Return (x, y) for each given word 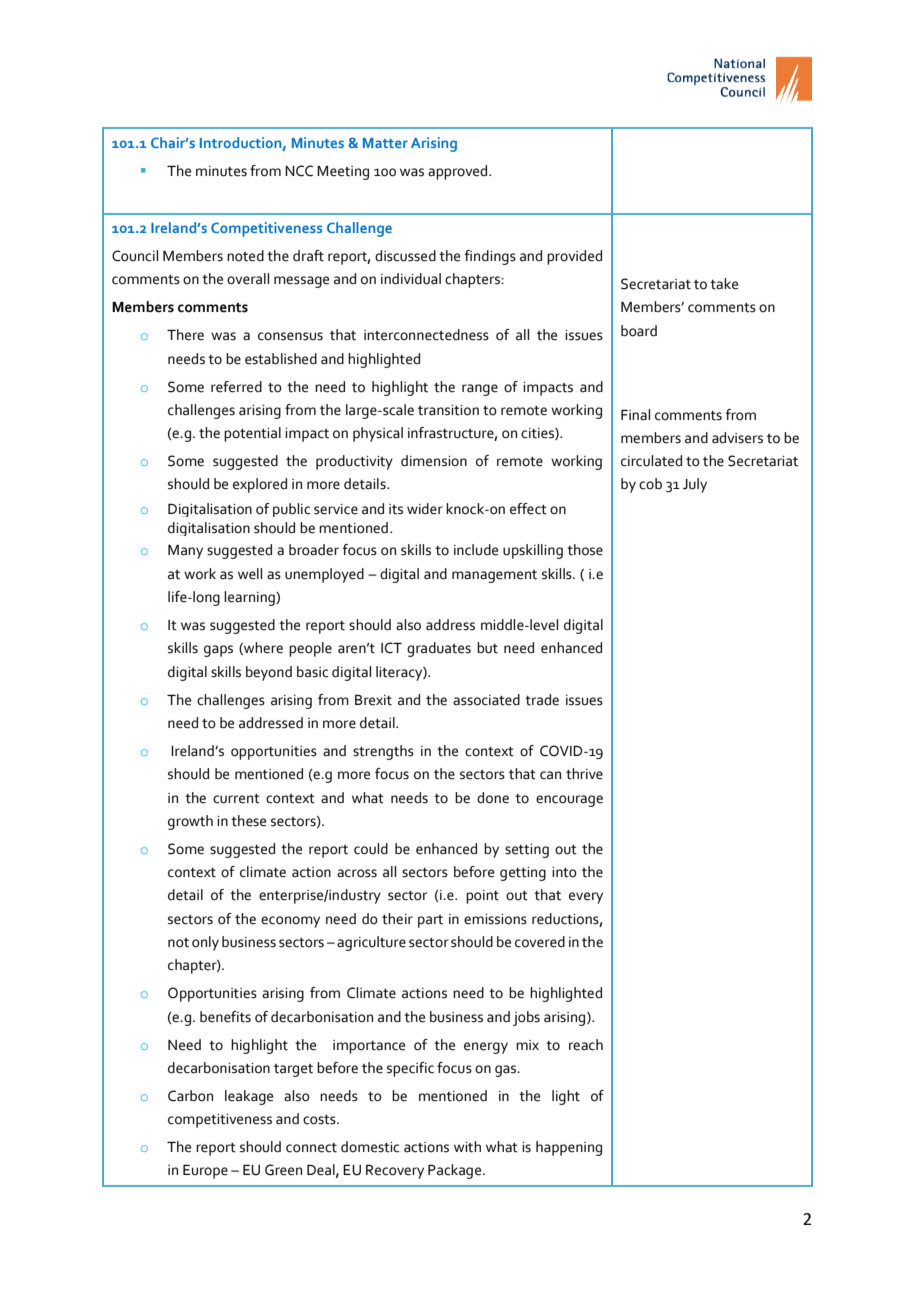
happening (569, 1148)
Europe (205, 1172)
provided (574, 257)
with (467, 1147)
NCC (299, 171)
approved (459, 172)
